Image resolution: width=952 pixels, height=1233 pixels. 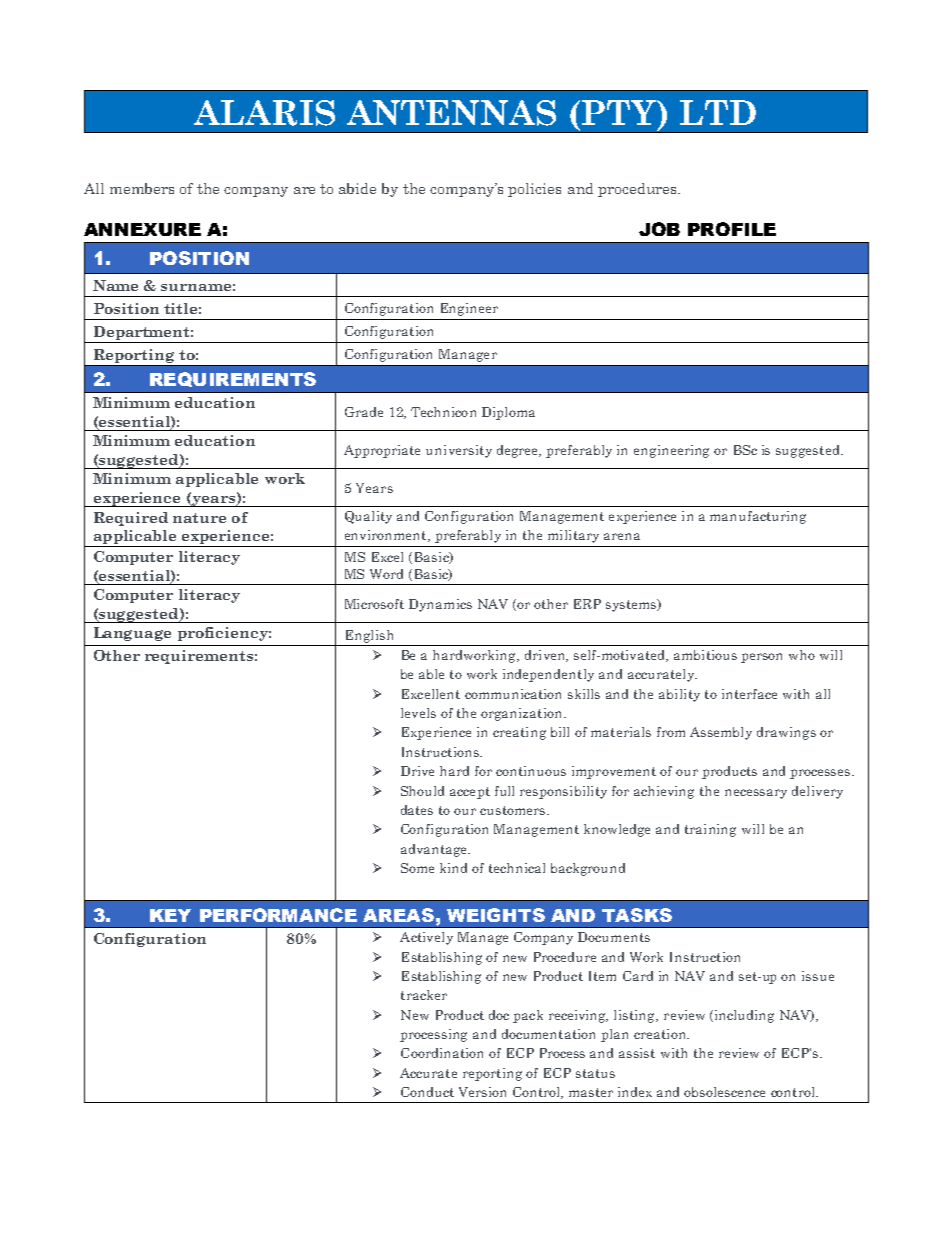 I want to click on KEY, so click(x=170, y=915).
